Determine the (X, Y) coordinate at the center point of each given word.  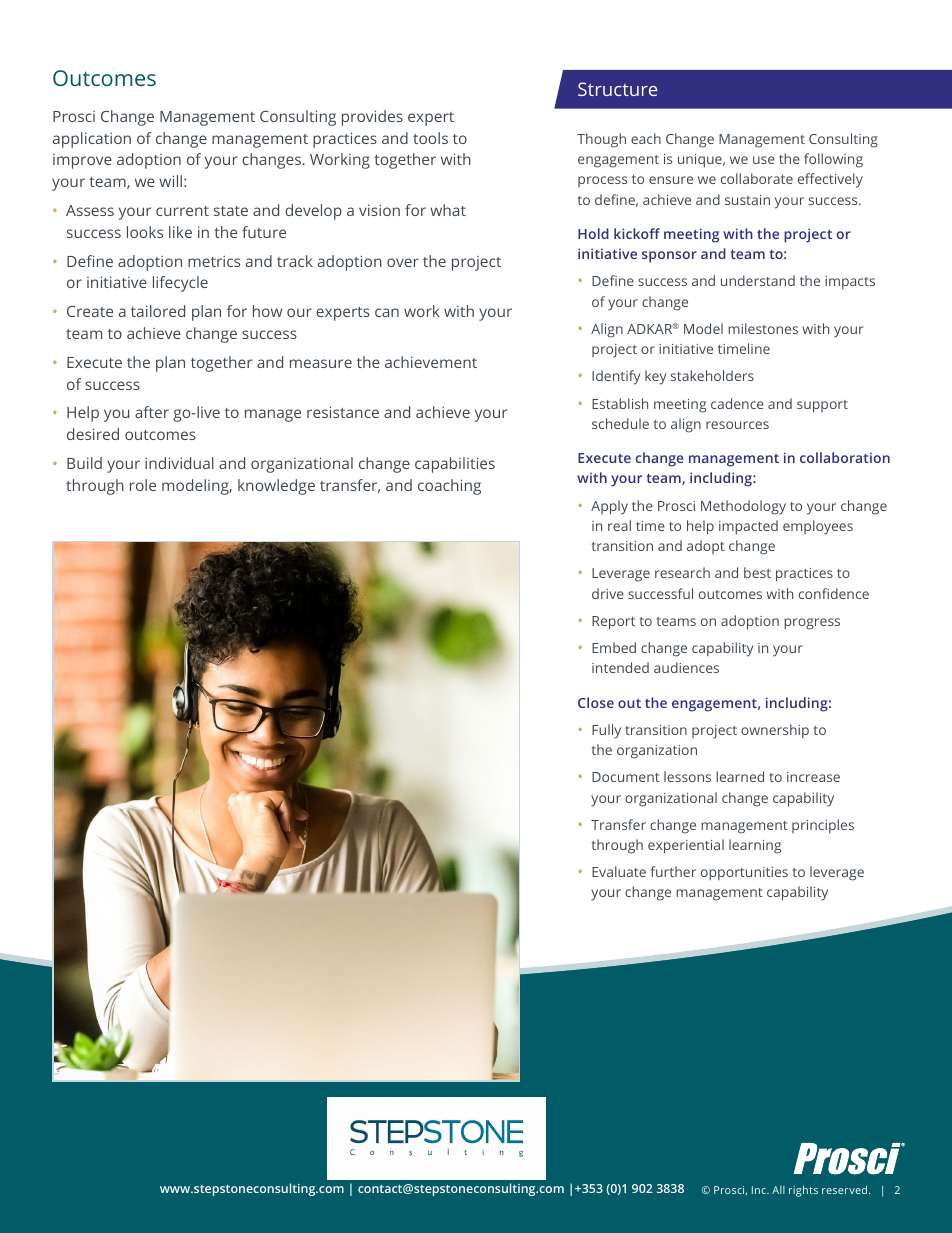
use (764, 160)
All (778, 1190)
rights (803, 1191)
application (92, 140)
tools (430, 138)
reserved (846, 1190)
